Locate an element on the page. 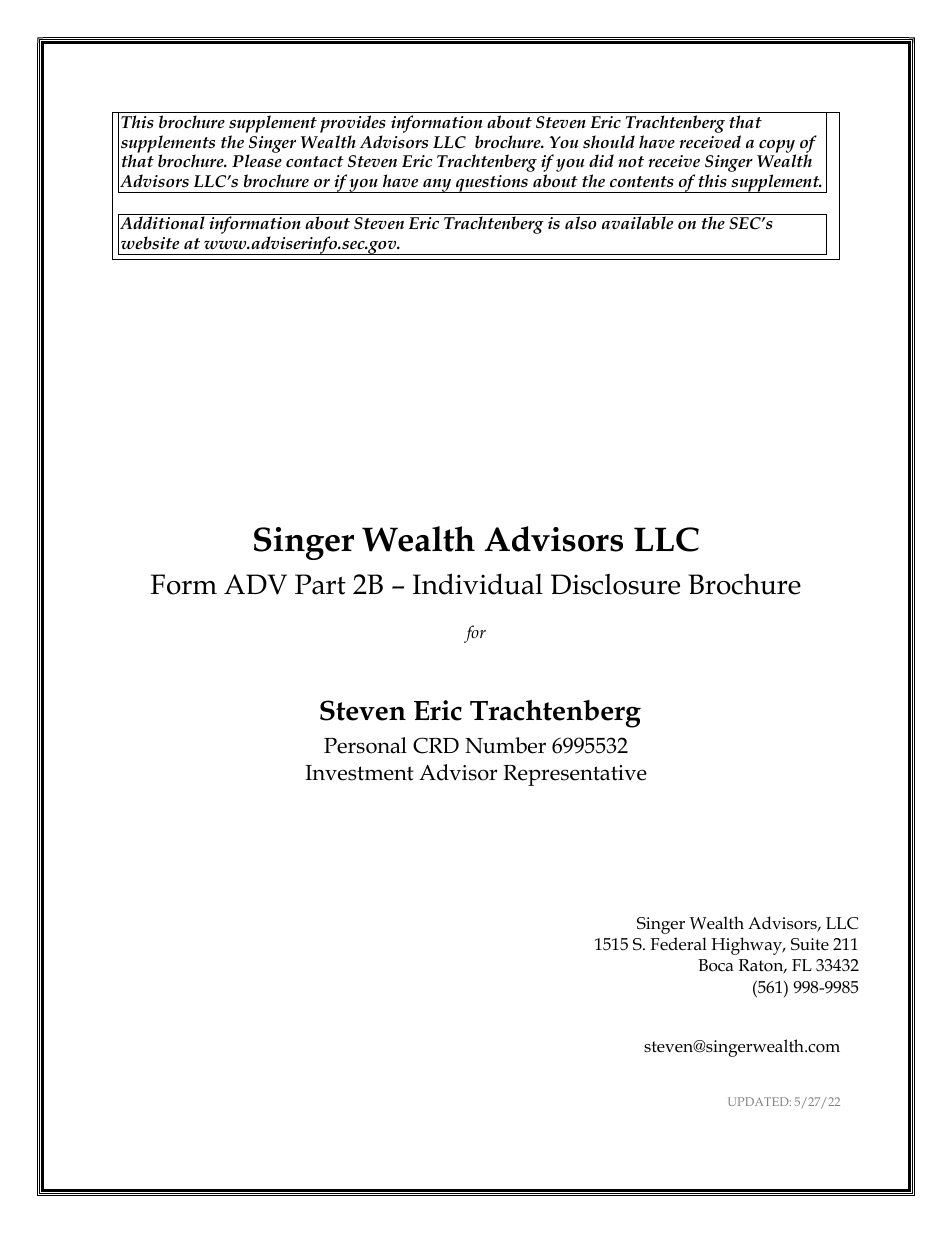 The width and height of the page is (952, 1233). Part is located at coordinates (320, 584).
